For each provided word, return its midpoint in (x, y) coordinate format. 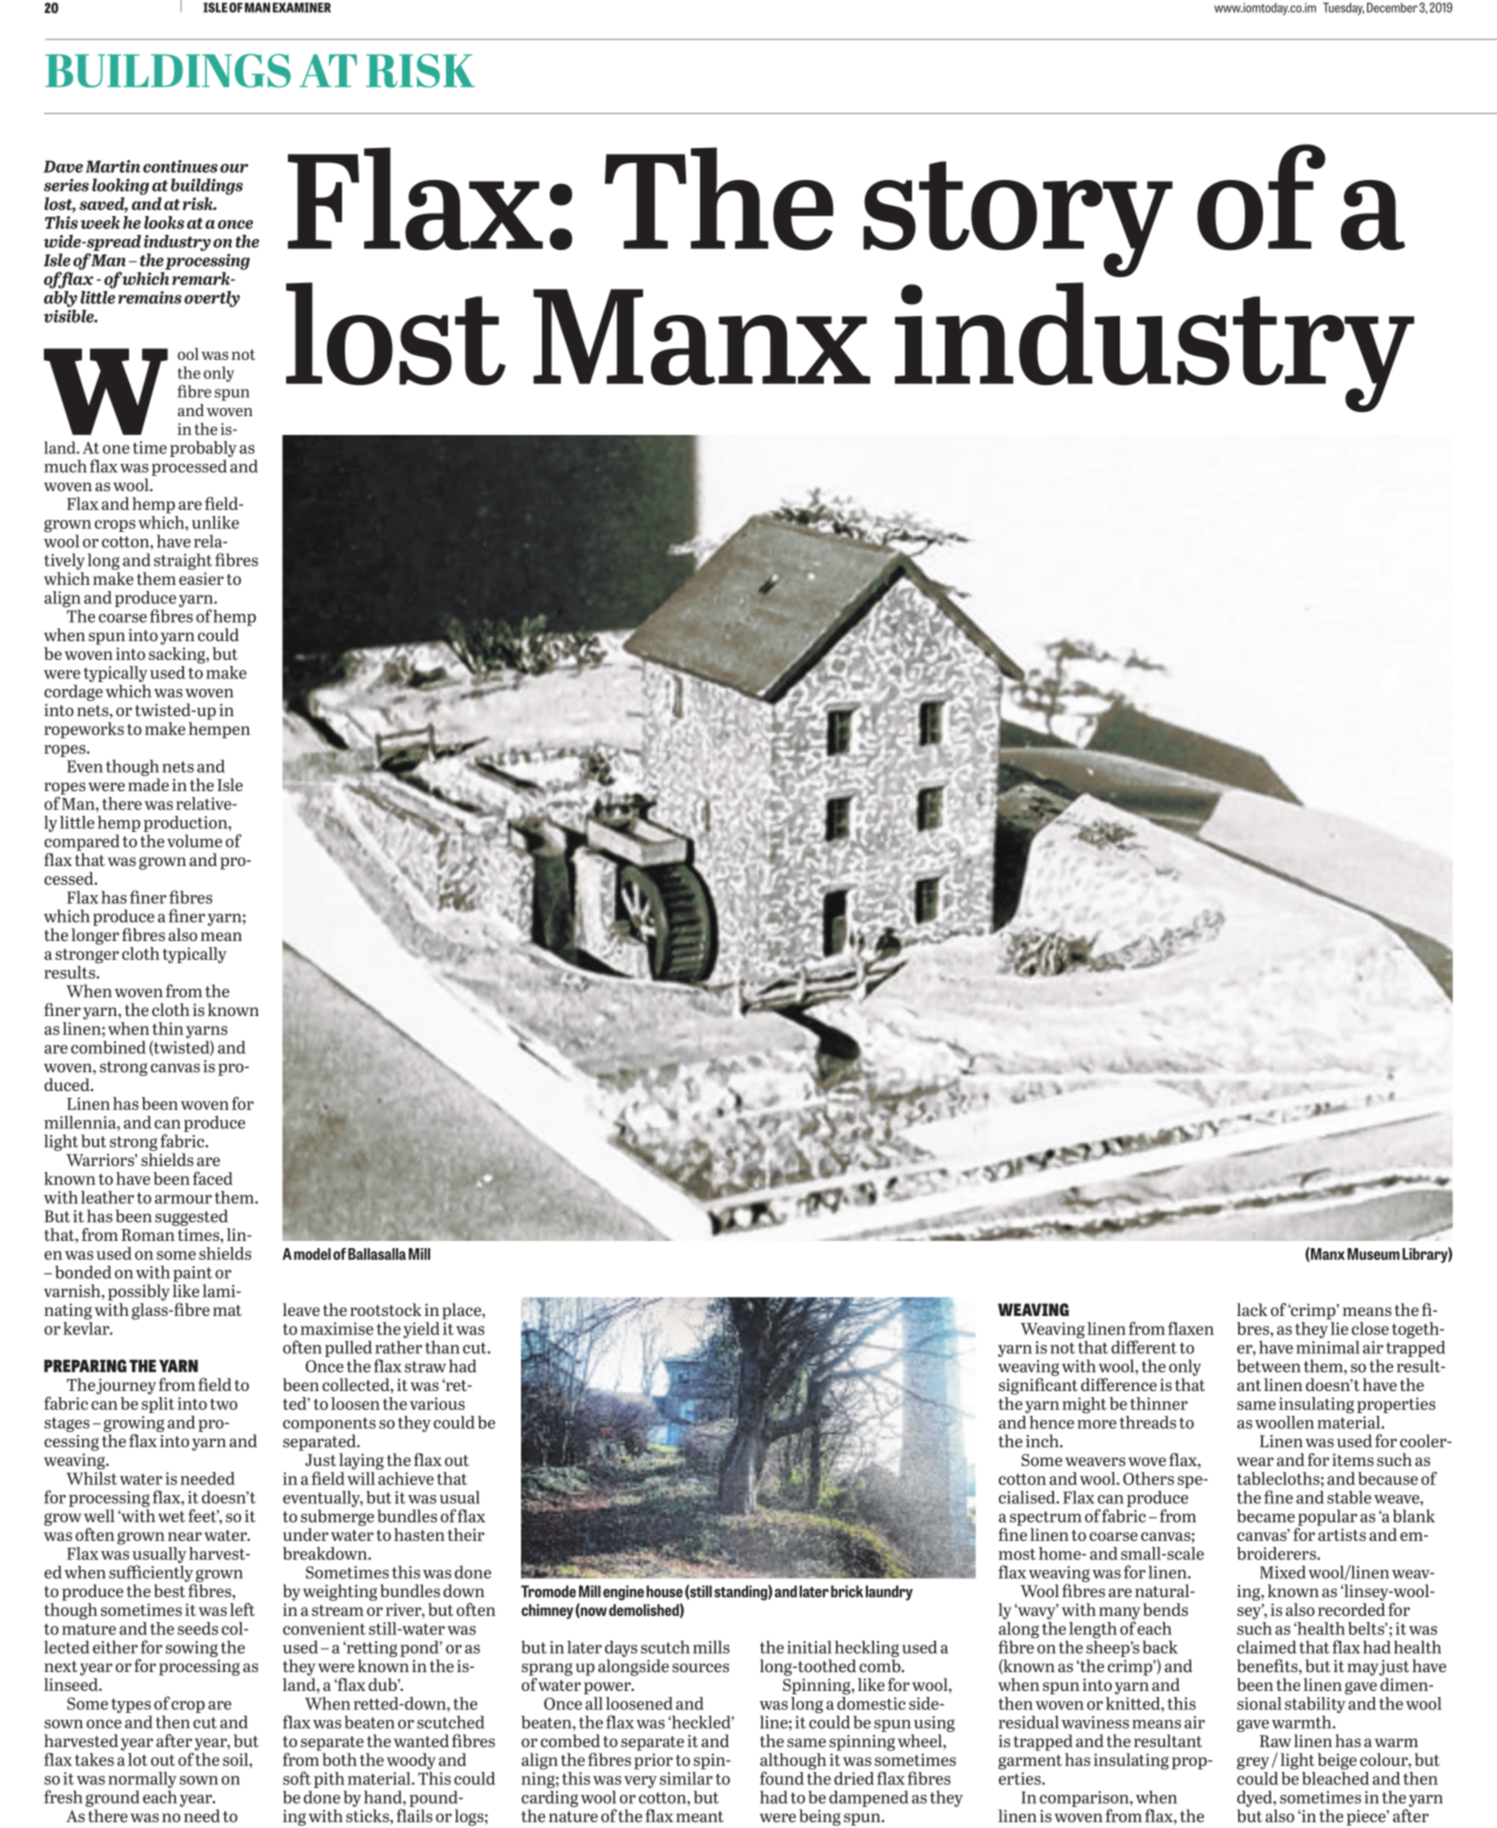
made (148, 785)
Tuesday (1343, 8)
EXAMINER (302, 7)
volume (194, 841)
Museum (1373, 1254)
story (1018, 219)
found (782, 1778)
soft (297, 1778)
